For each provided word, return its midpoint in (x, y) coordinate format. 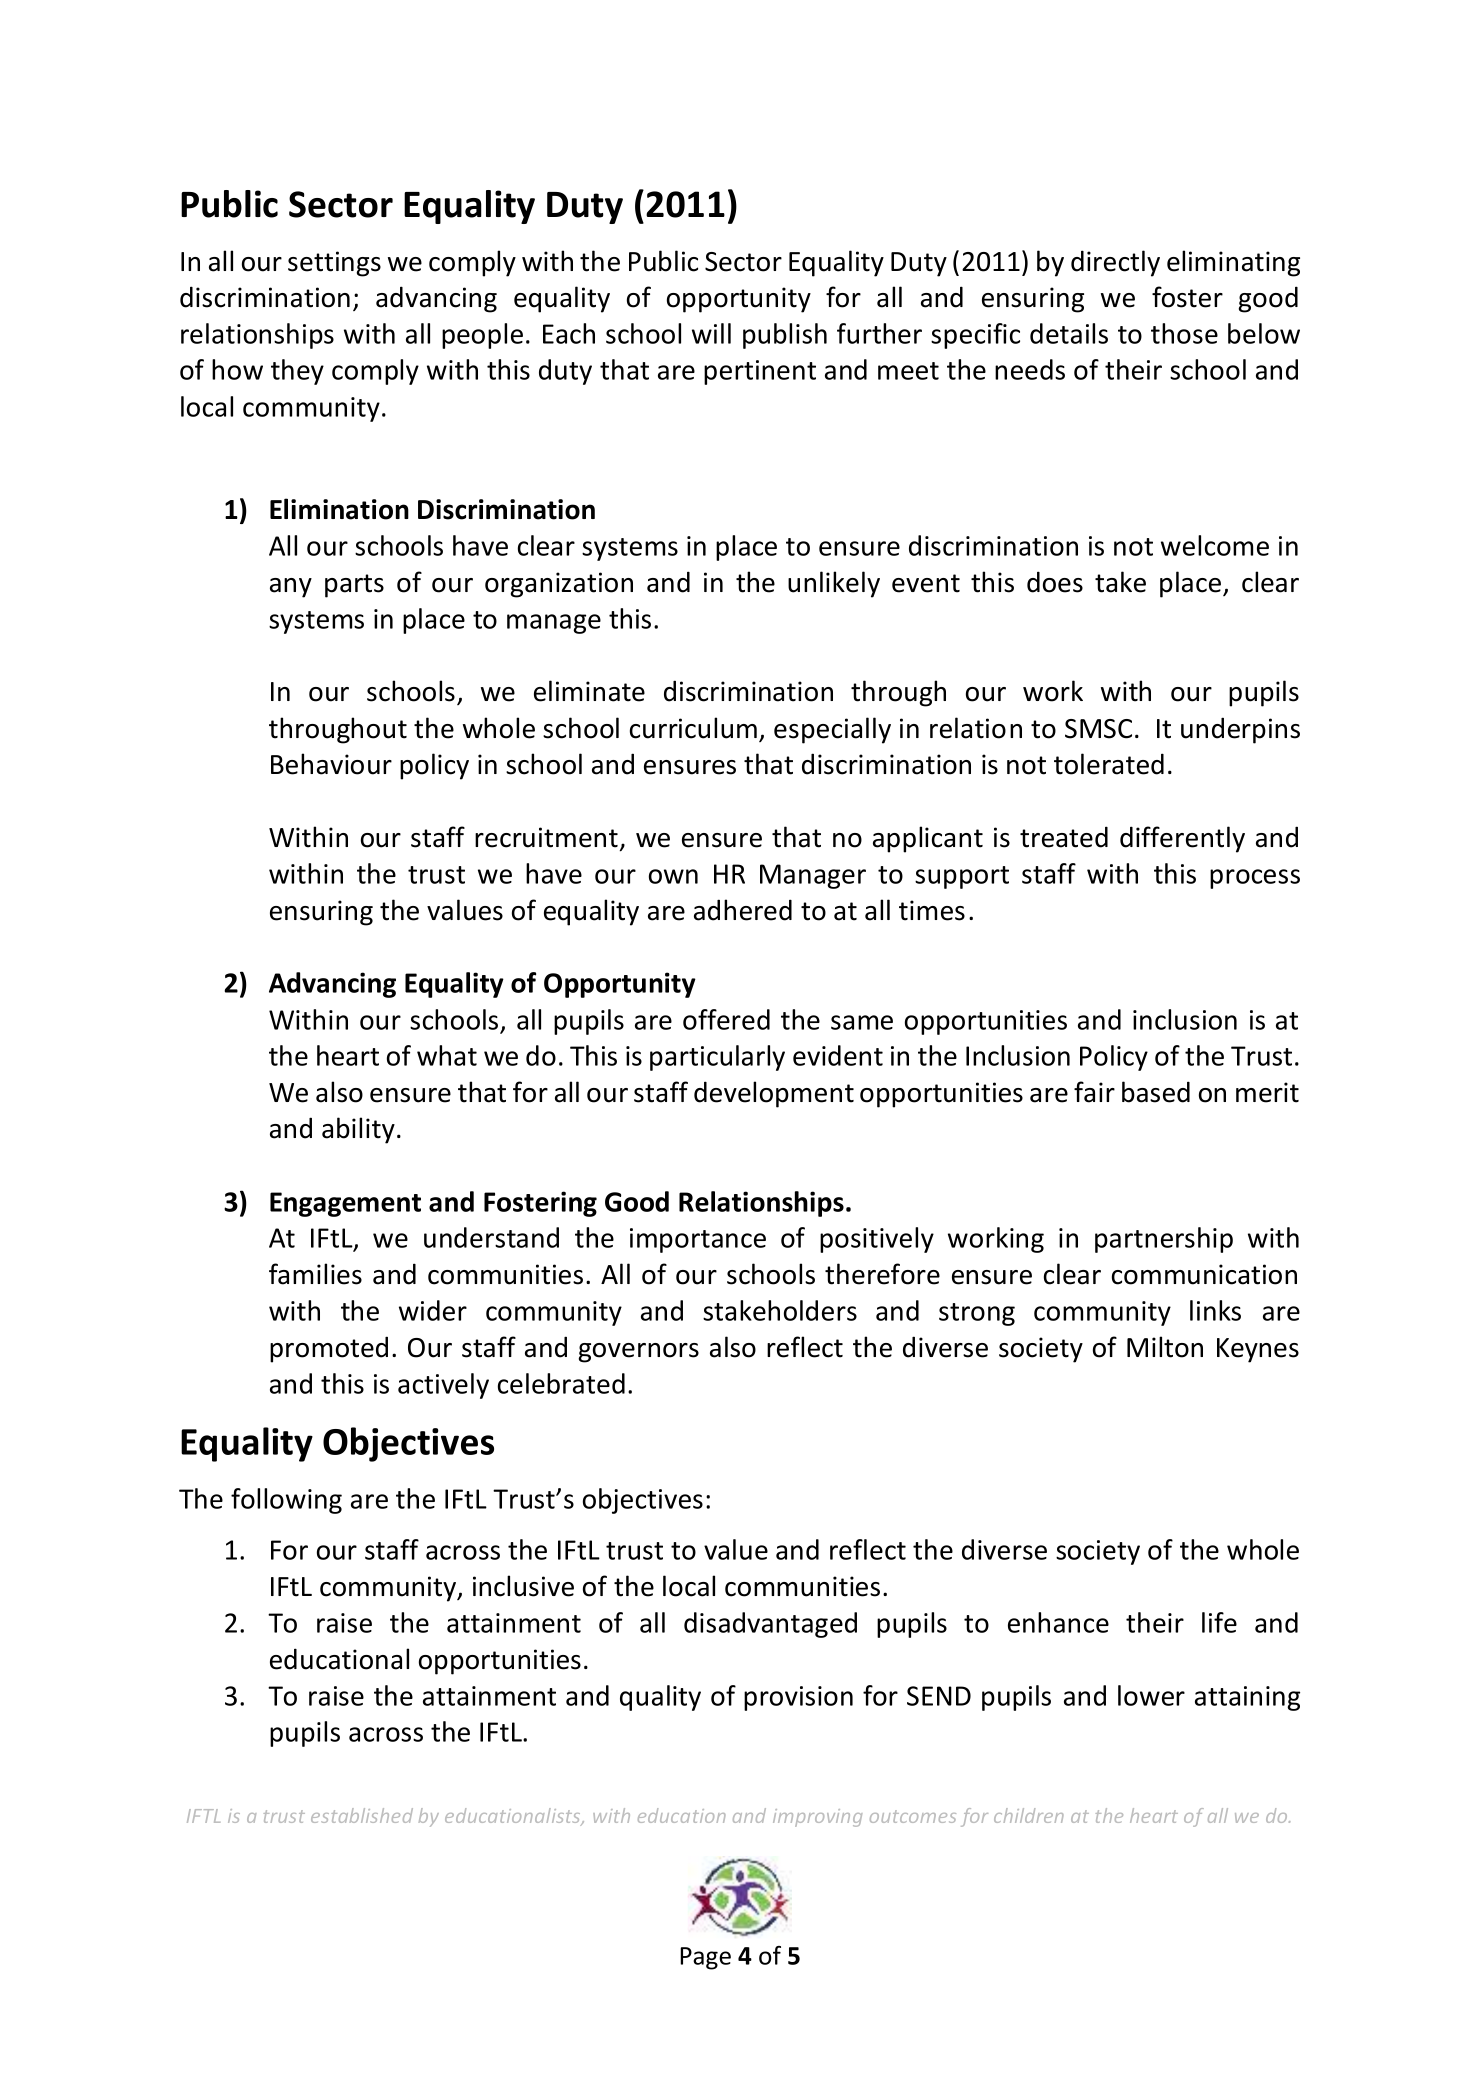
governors (638, 1353)
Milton (1165, 1347)
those (1184, 333)
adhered (743, 910)
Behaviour (331, 764)
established (362, 1815)
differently (1182, 839)
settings (334, 264)
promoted (329, 1349)
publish (785, 336)
